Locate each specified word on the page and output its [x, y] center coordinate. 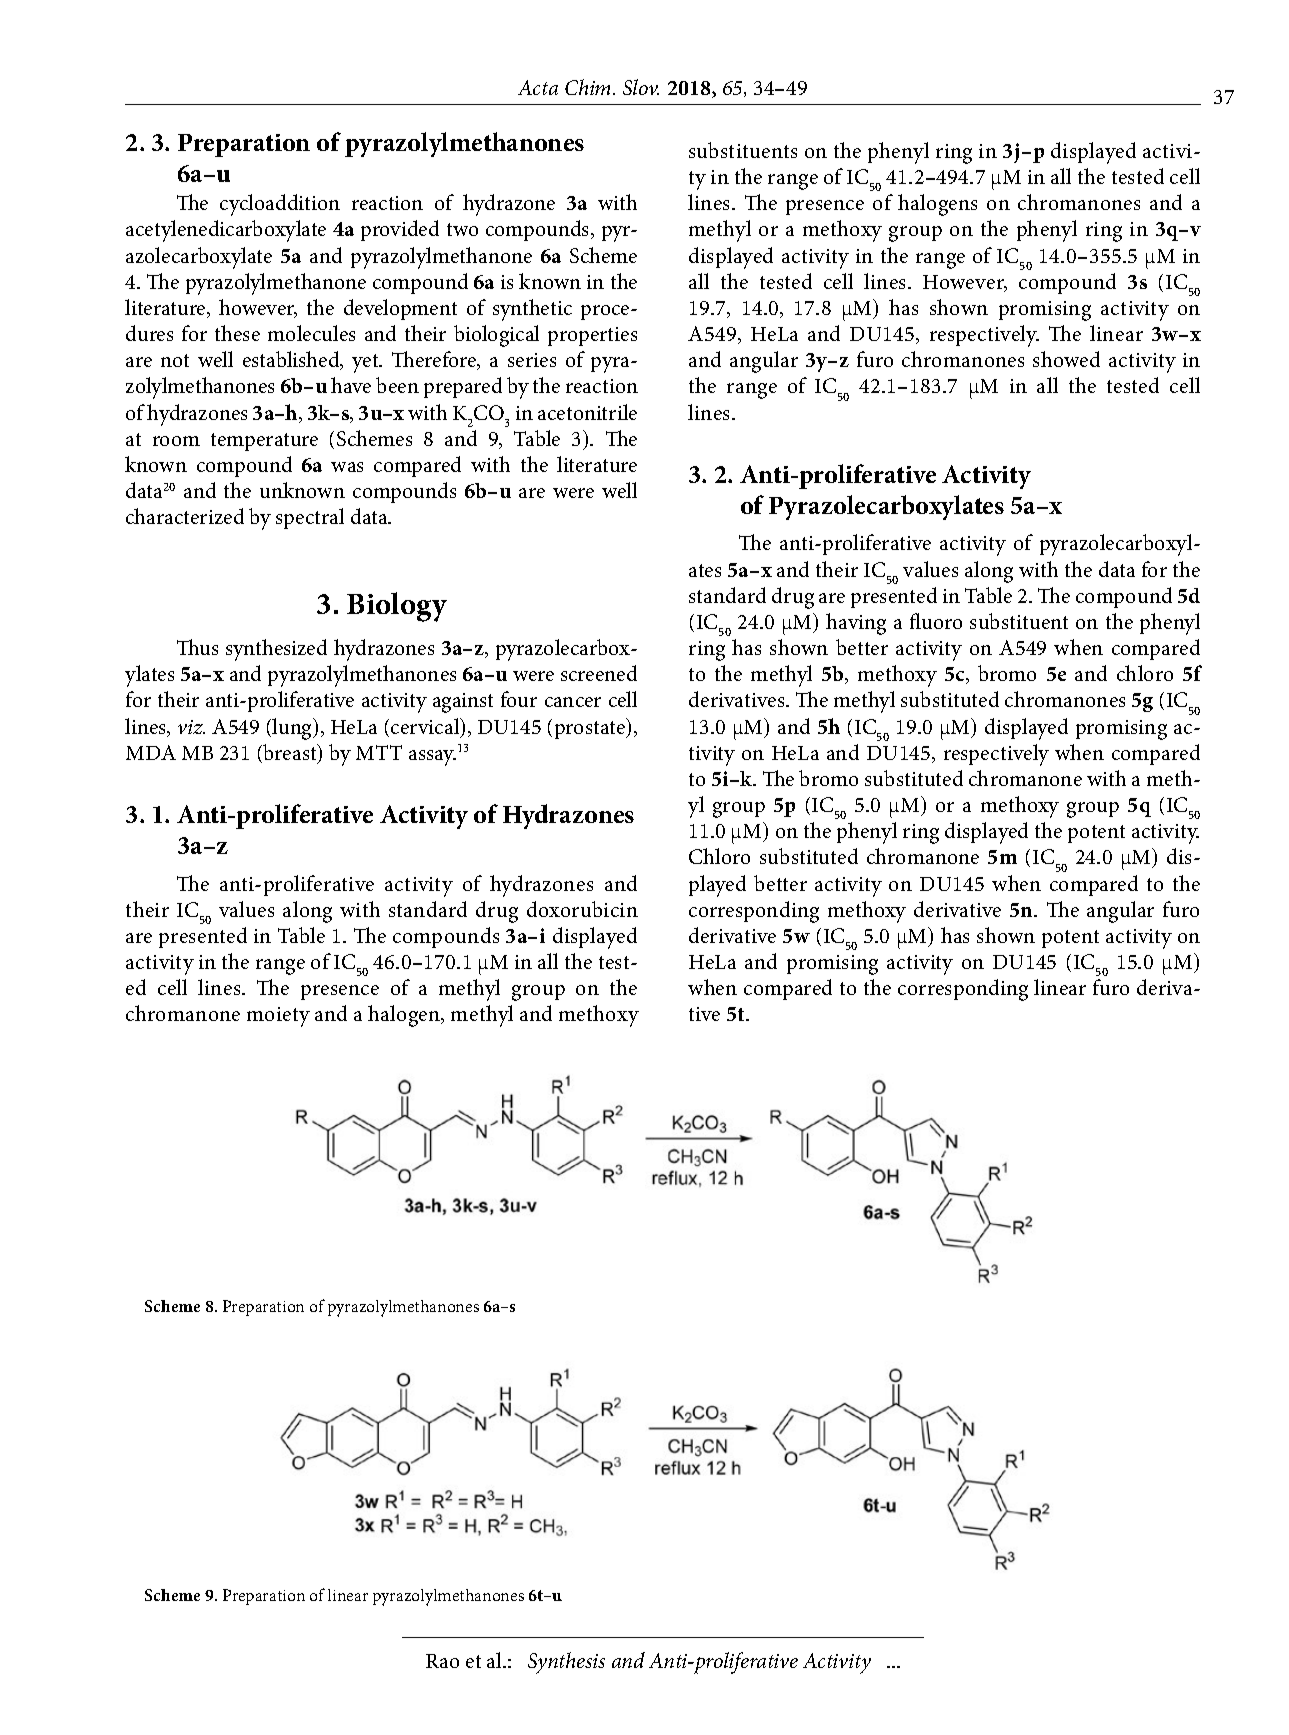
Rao [442, 1661]
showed [1066, 359]
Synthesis [566, 1663]
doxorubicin [582, 909]
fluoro [936, 621]
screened [599, 673]
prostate [591, 730]
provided [400, 230]
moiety [278, 1017]
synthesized [276, 650]
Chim [589, 87]
